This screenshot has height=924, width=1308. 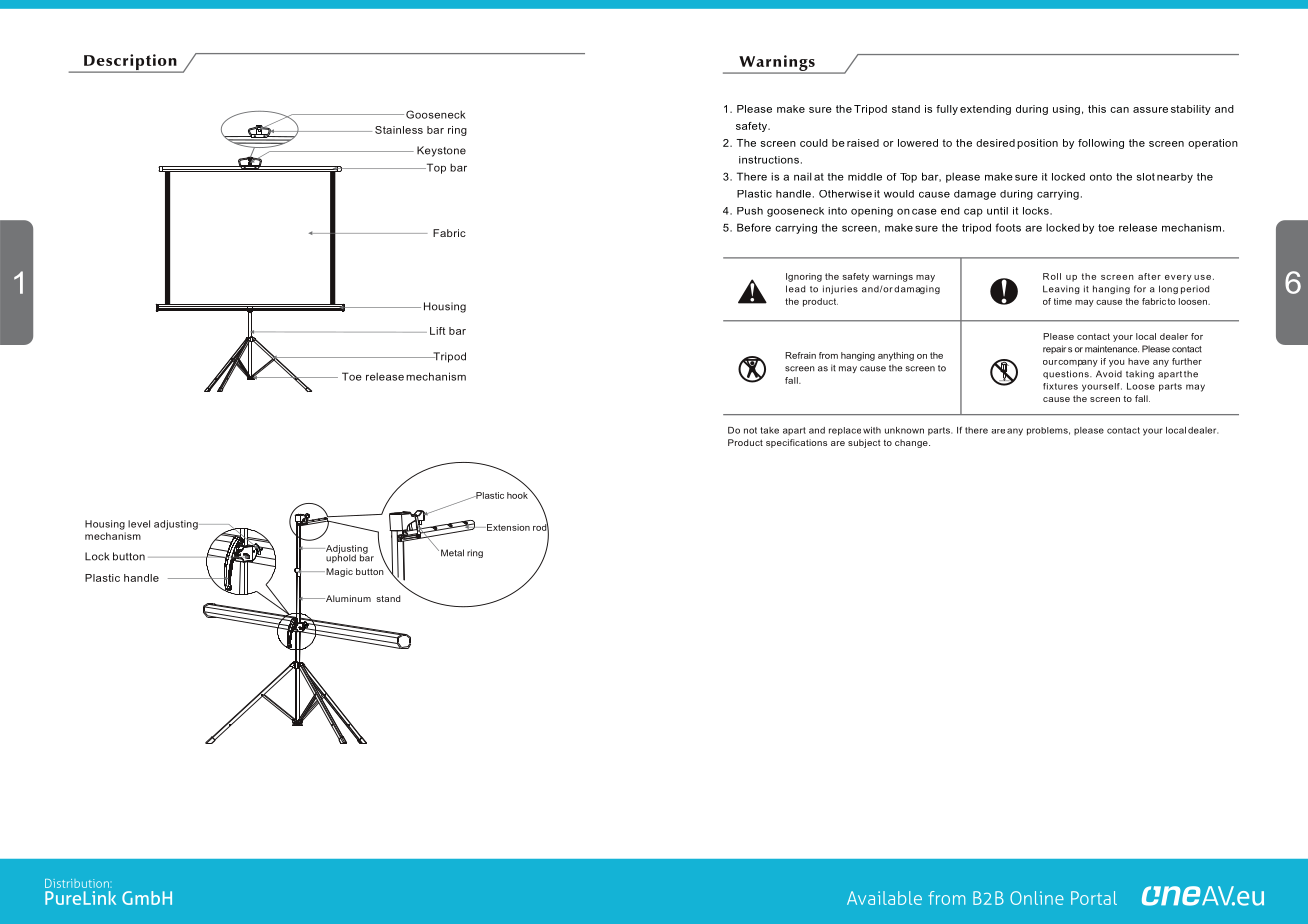 What do you see at coordinates (139, 524) in the screenshot?
I see `level` at bounding box center [139, 524].
